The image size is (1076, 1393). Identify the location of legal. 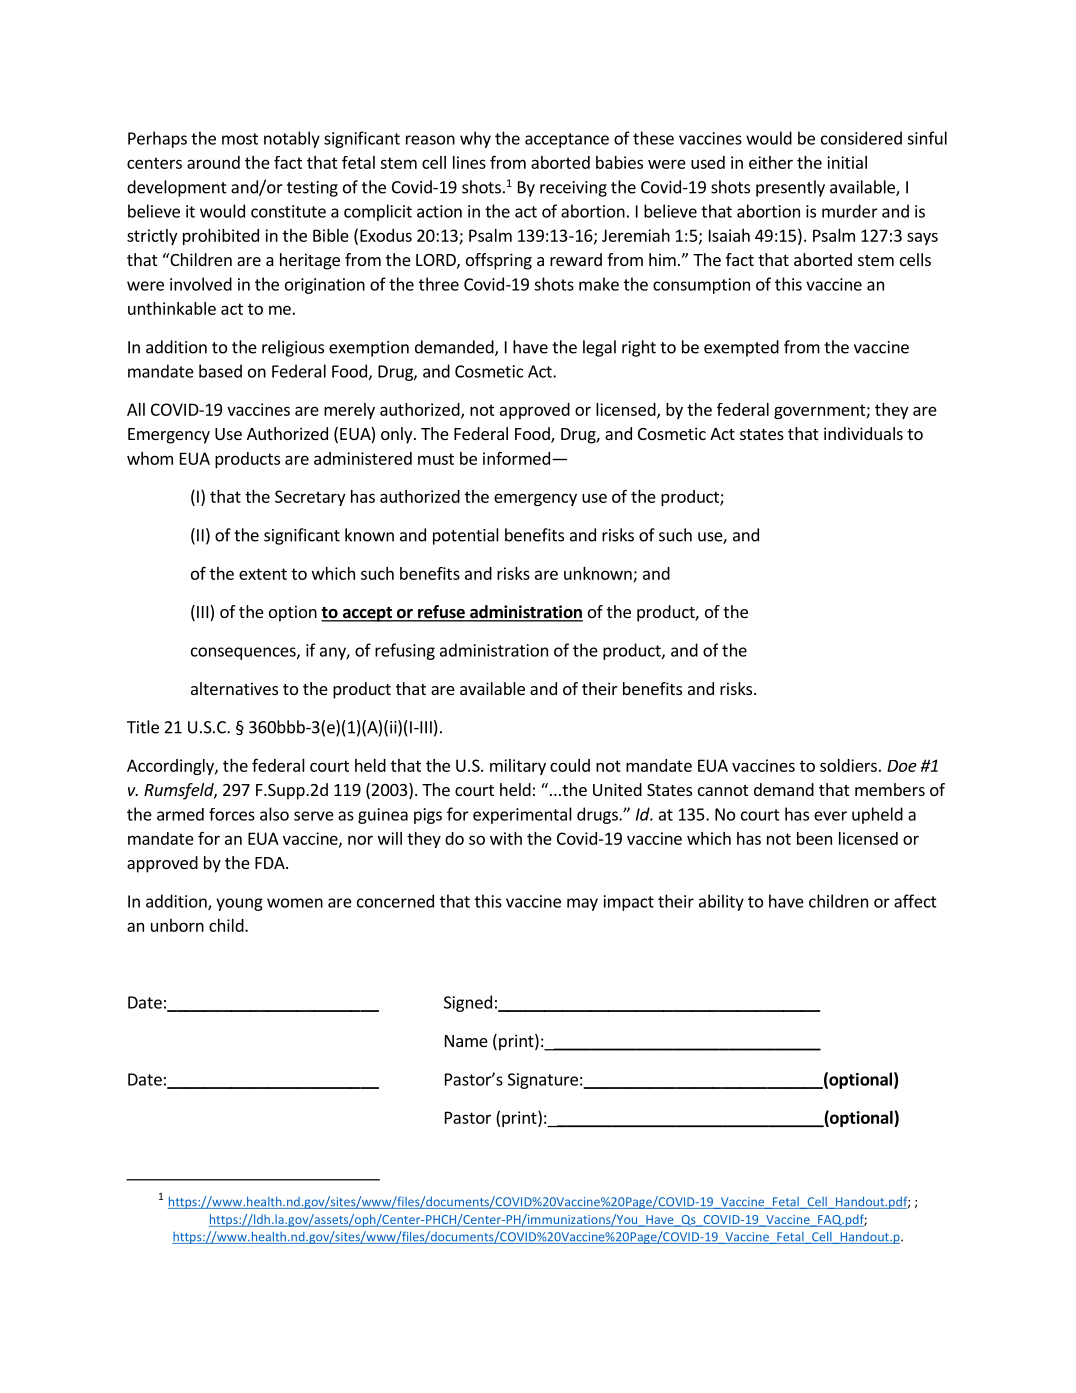
(599, 348).
